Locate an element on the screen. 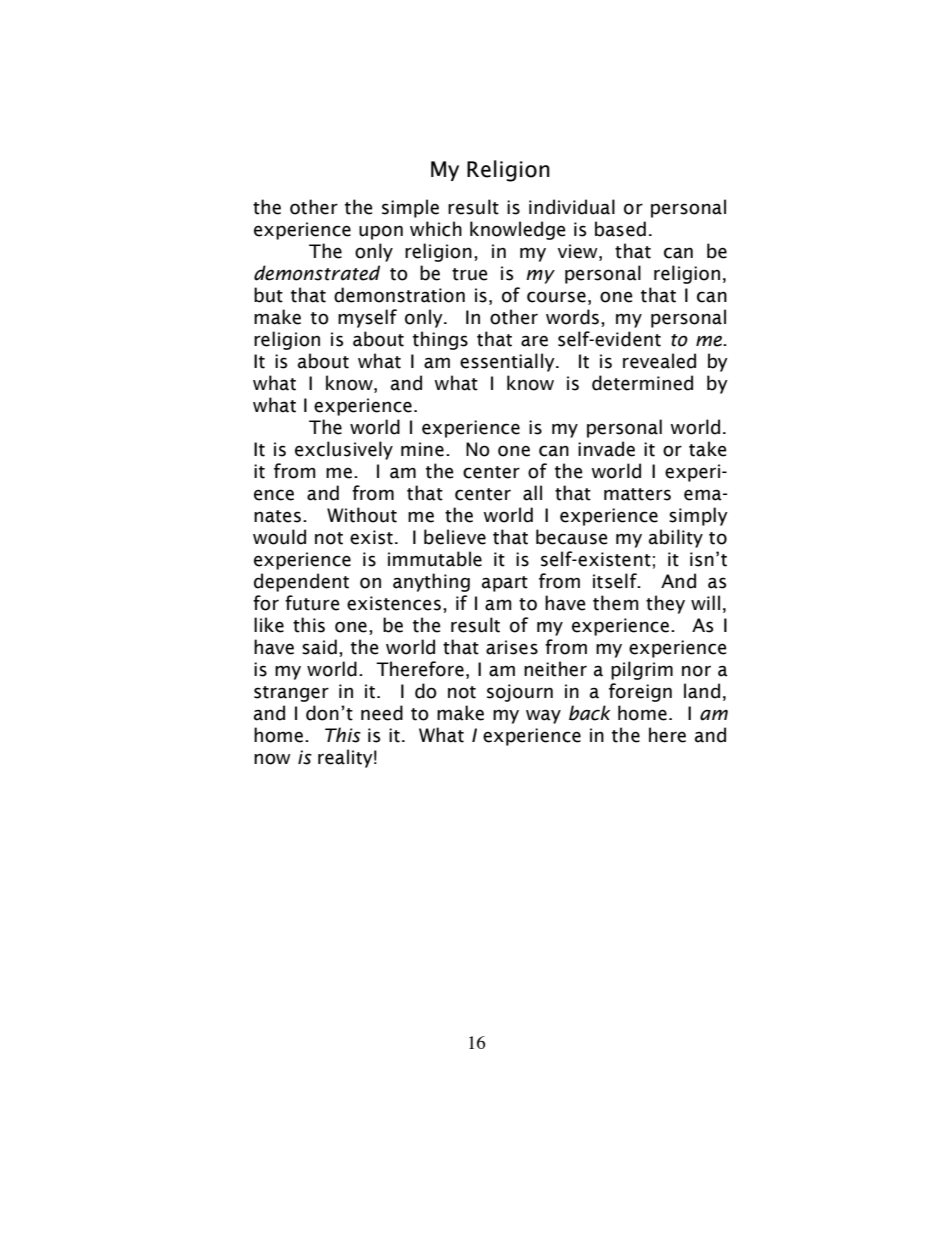 The width and height of the screenshot is (952, 1233). which is located at coordinates (436, 229).
